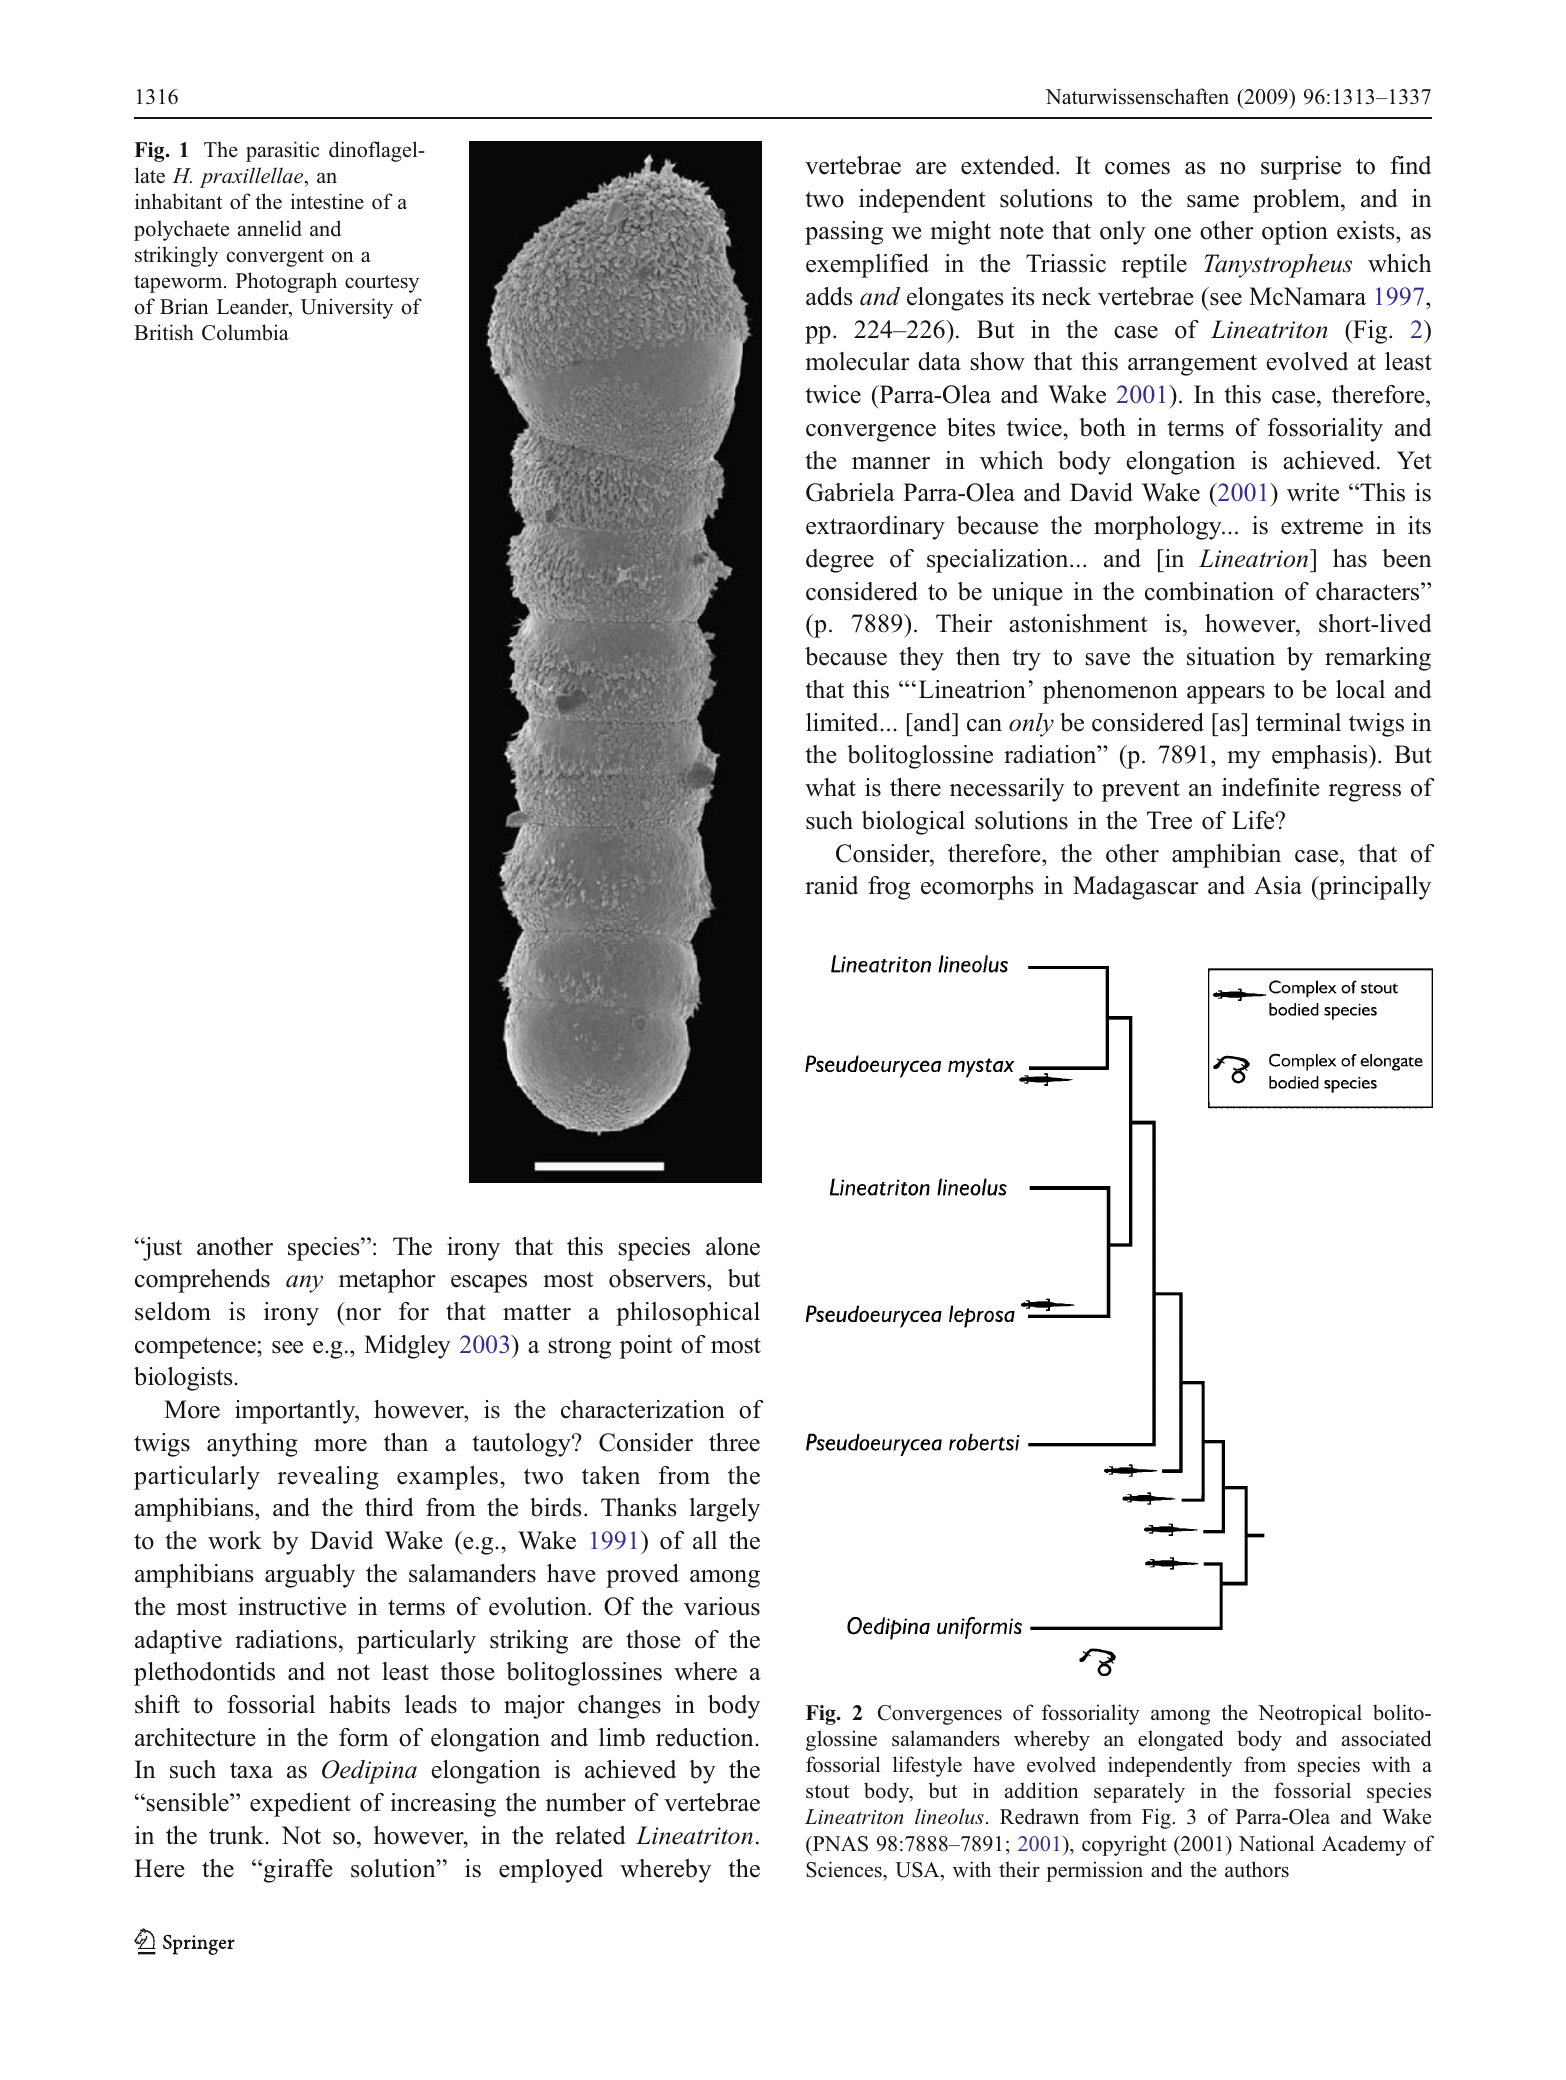 This screenshot has height=2080, width=1566. Describe the element at coordinates (327, 201) in the screenshot. I see `intestine` at that location.
